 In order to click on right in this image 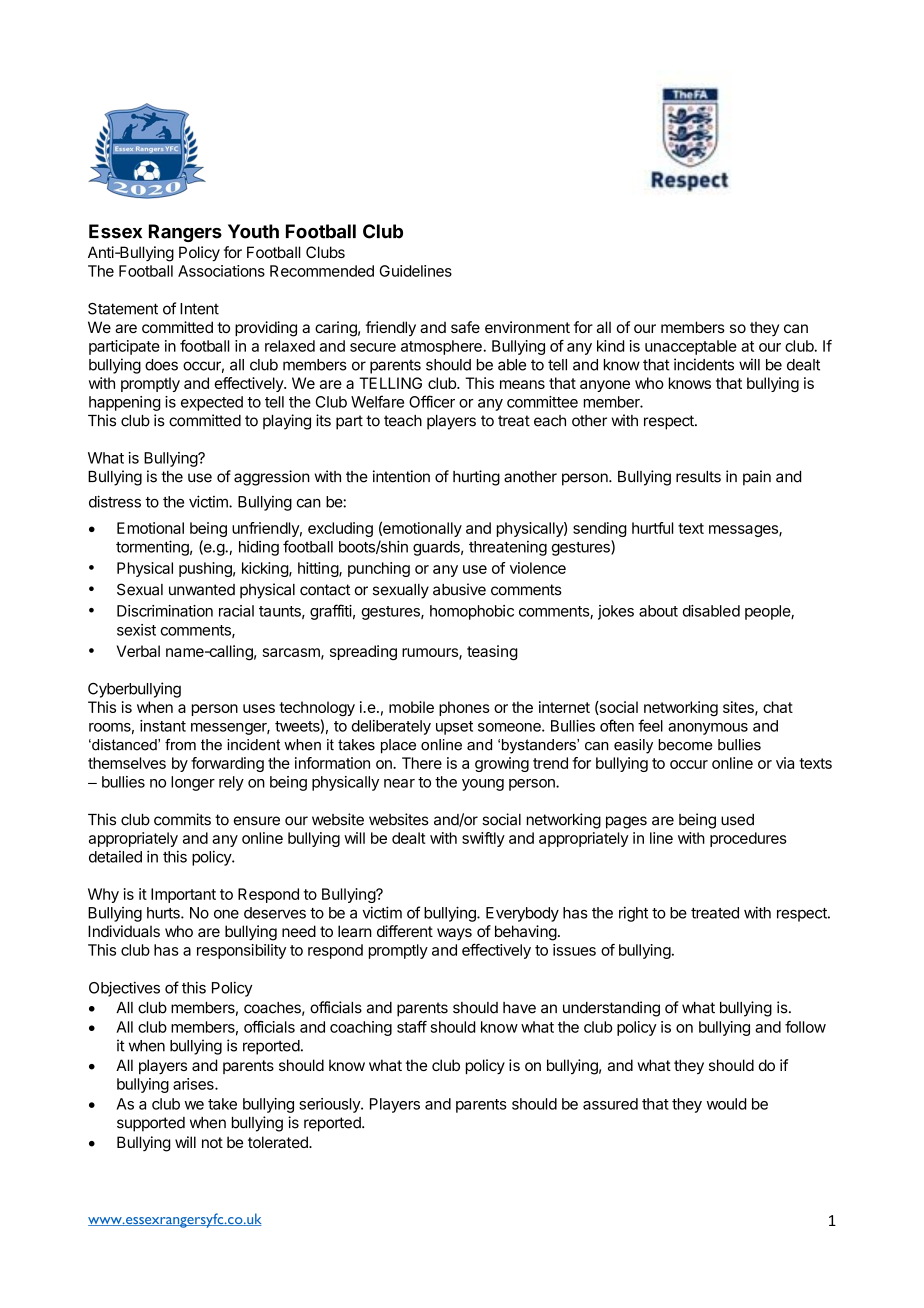, I will do `click(633, 914)`.
